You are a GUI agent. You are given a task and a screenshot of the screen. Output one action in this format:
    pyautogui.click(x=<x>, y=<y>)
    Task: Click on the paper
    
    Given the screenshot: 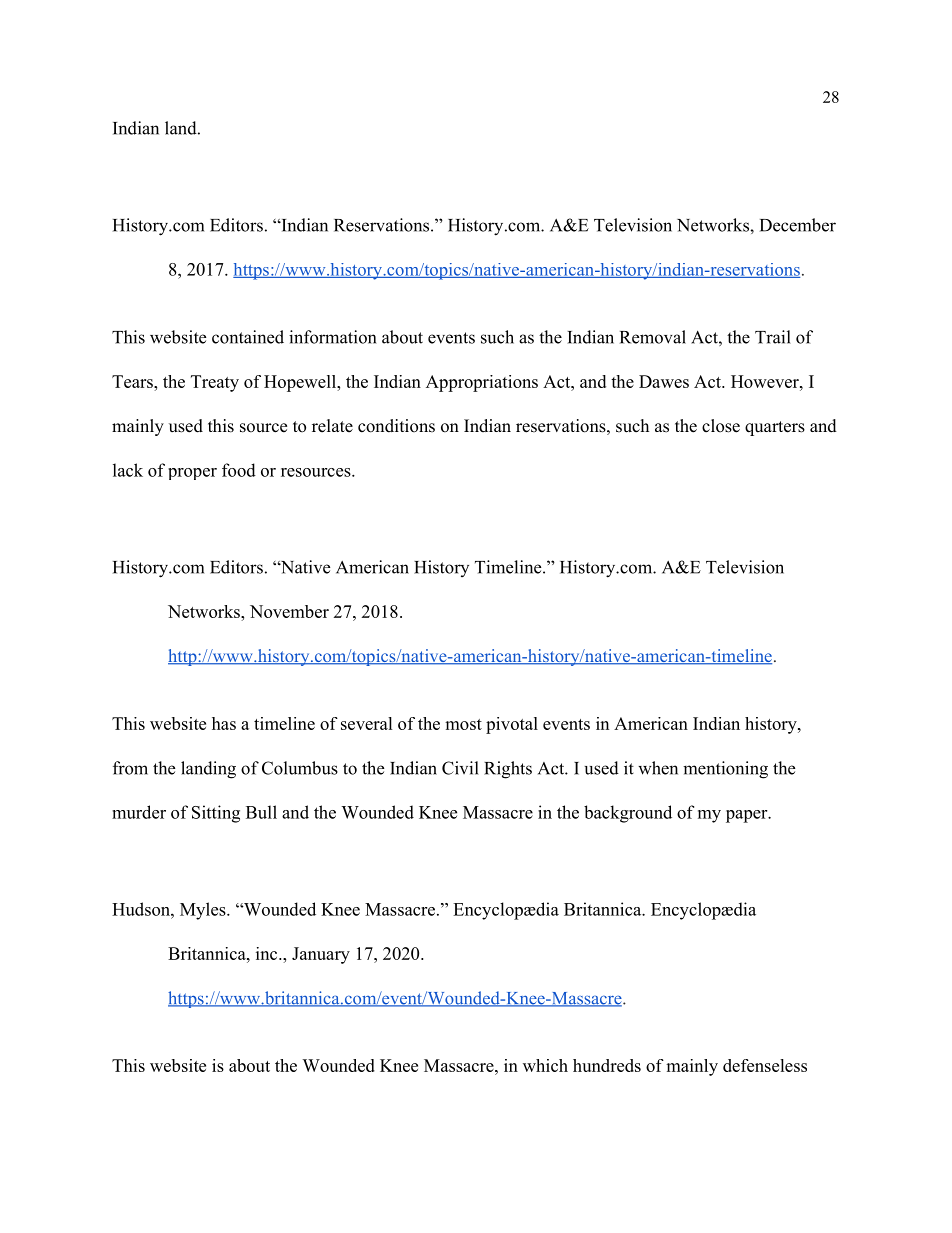 What is the action you would take?
    pyautogui.click(x=747, y=816)
